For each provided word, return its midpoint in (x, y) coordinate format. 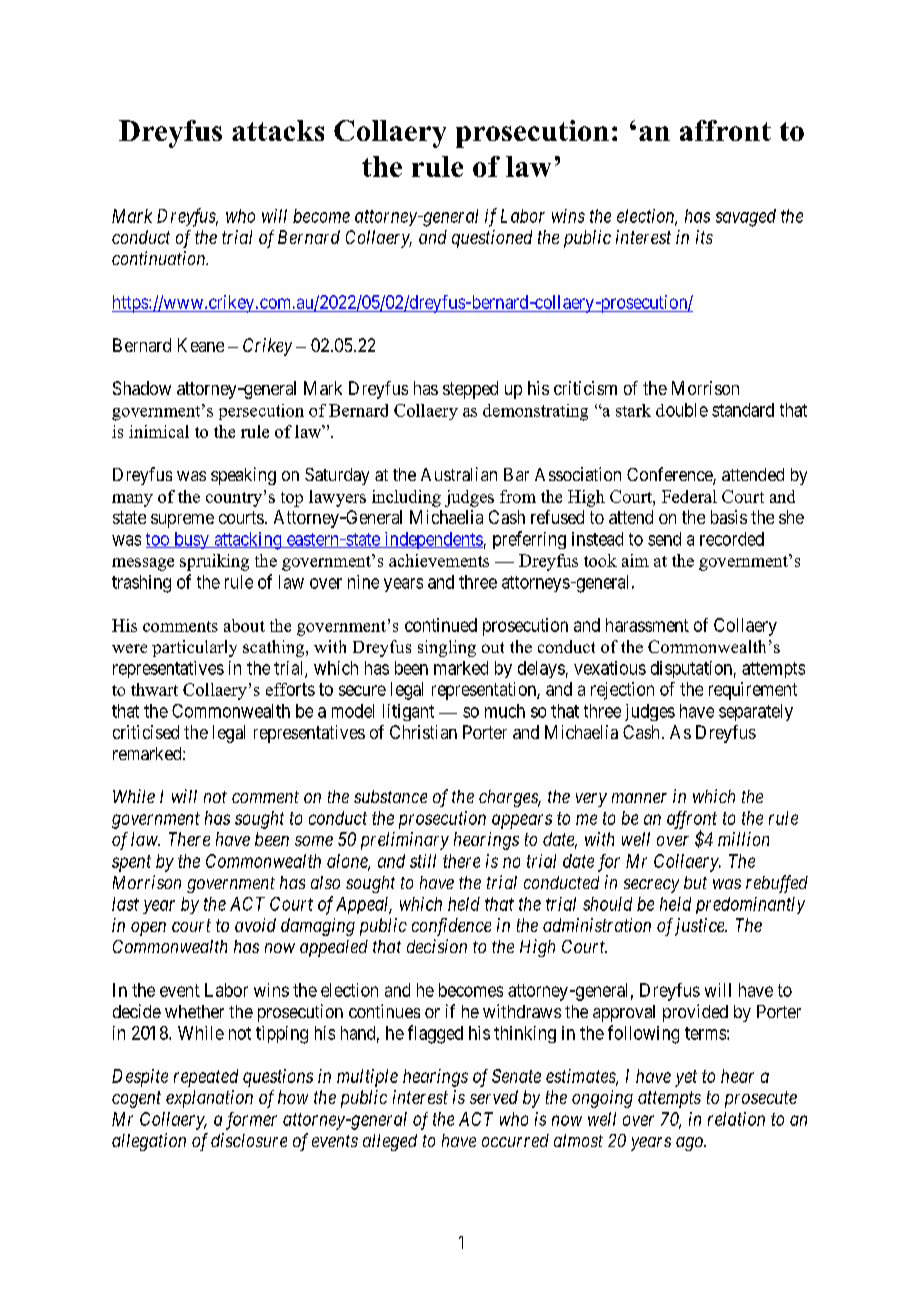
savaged (746, 218)
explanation (209, 1099)
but (695, 882)
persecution (261, 412)
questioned (492, 239)
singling (447, 648)
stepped (470, 390)
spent (131, 863)
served (494, 1097)
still (423, 861)
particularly (194, 648)
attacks (278, 130)
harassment (647, 625)
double (682, 410)
